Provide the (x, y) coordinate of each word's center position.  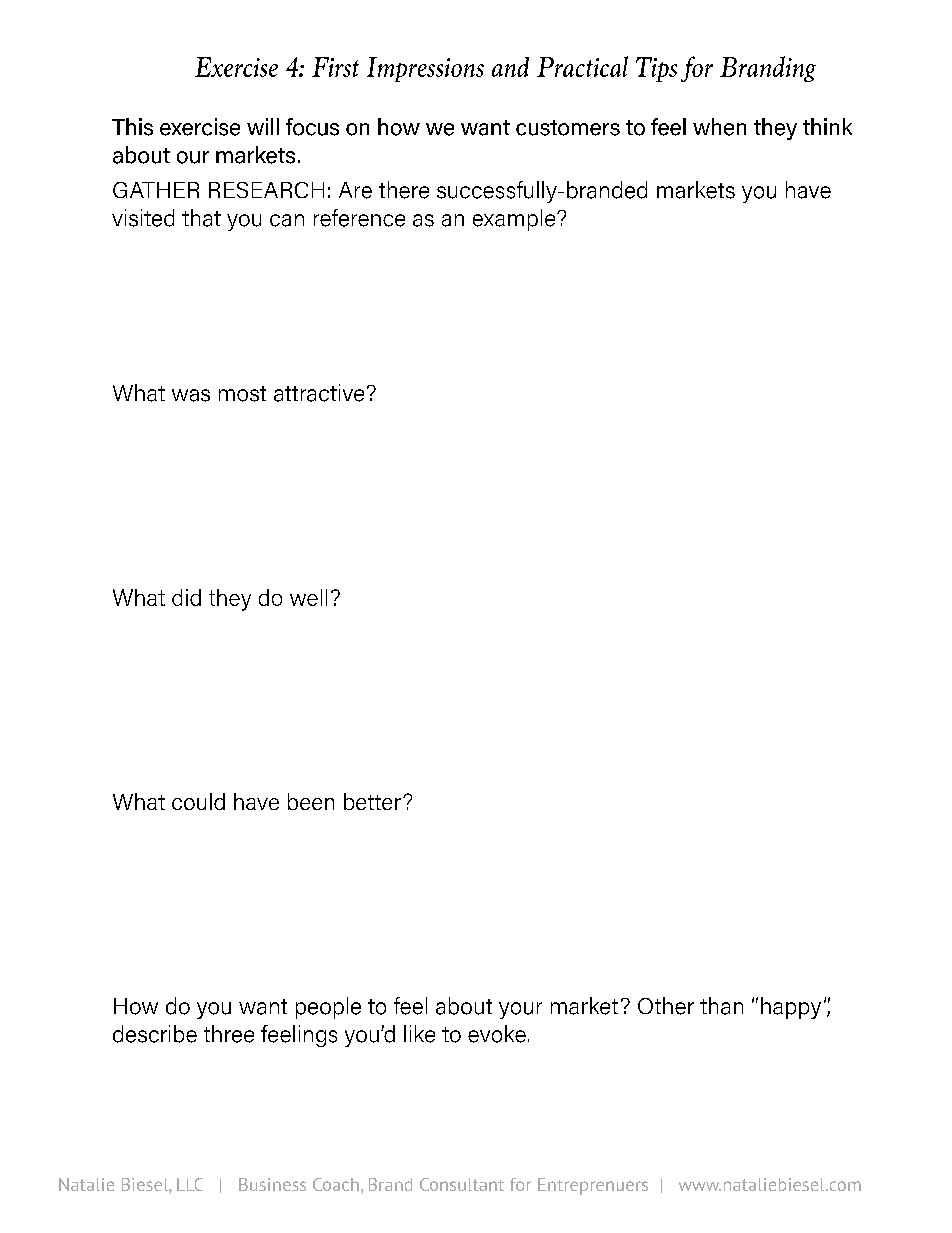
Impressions (425, 69)
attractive (319, 393)
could (198, 801)
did (186, 597)
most (242, 394)
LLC (190, 1184)
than (721, 1006)
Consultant (462, 1184)
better (372, 801)
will (263, 126)
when (719, 127)
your (520, 1010)
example (515, 220)
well (308, 597)
